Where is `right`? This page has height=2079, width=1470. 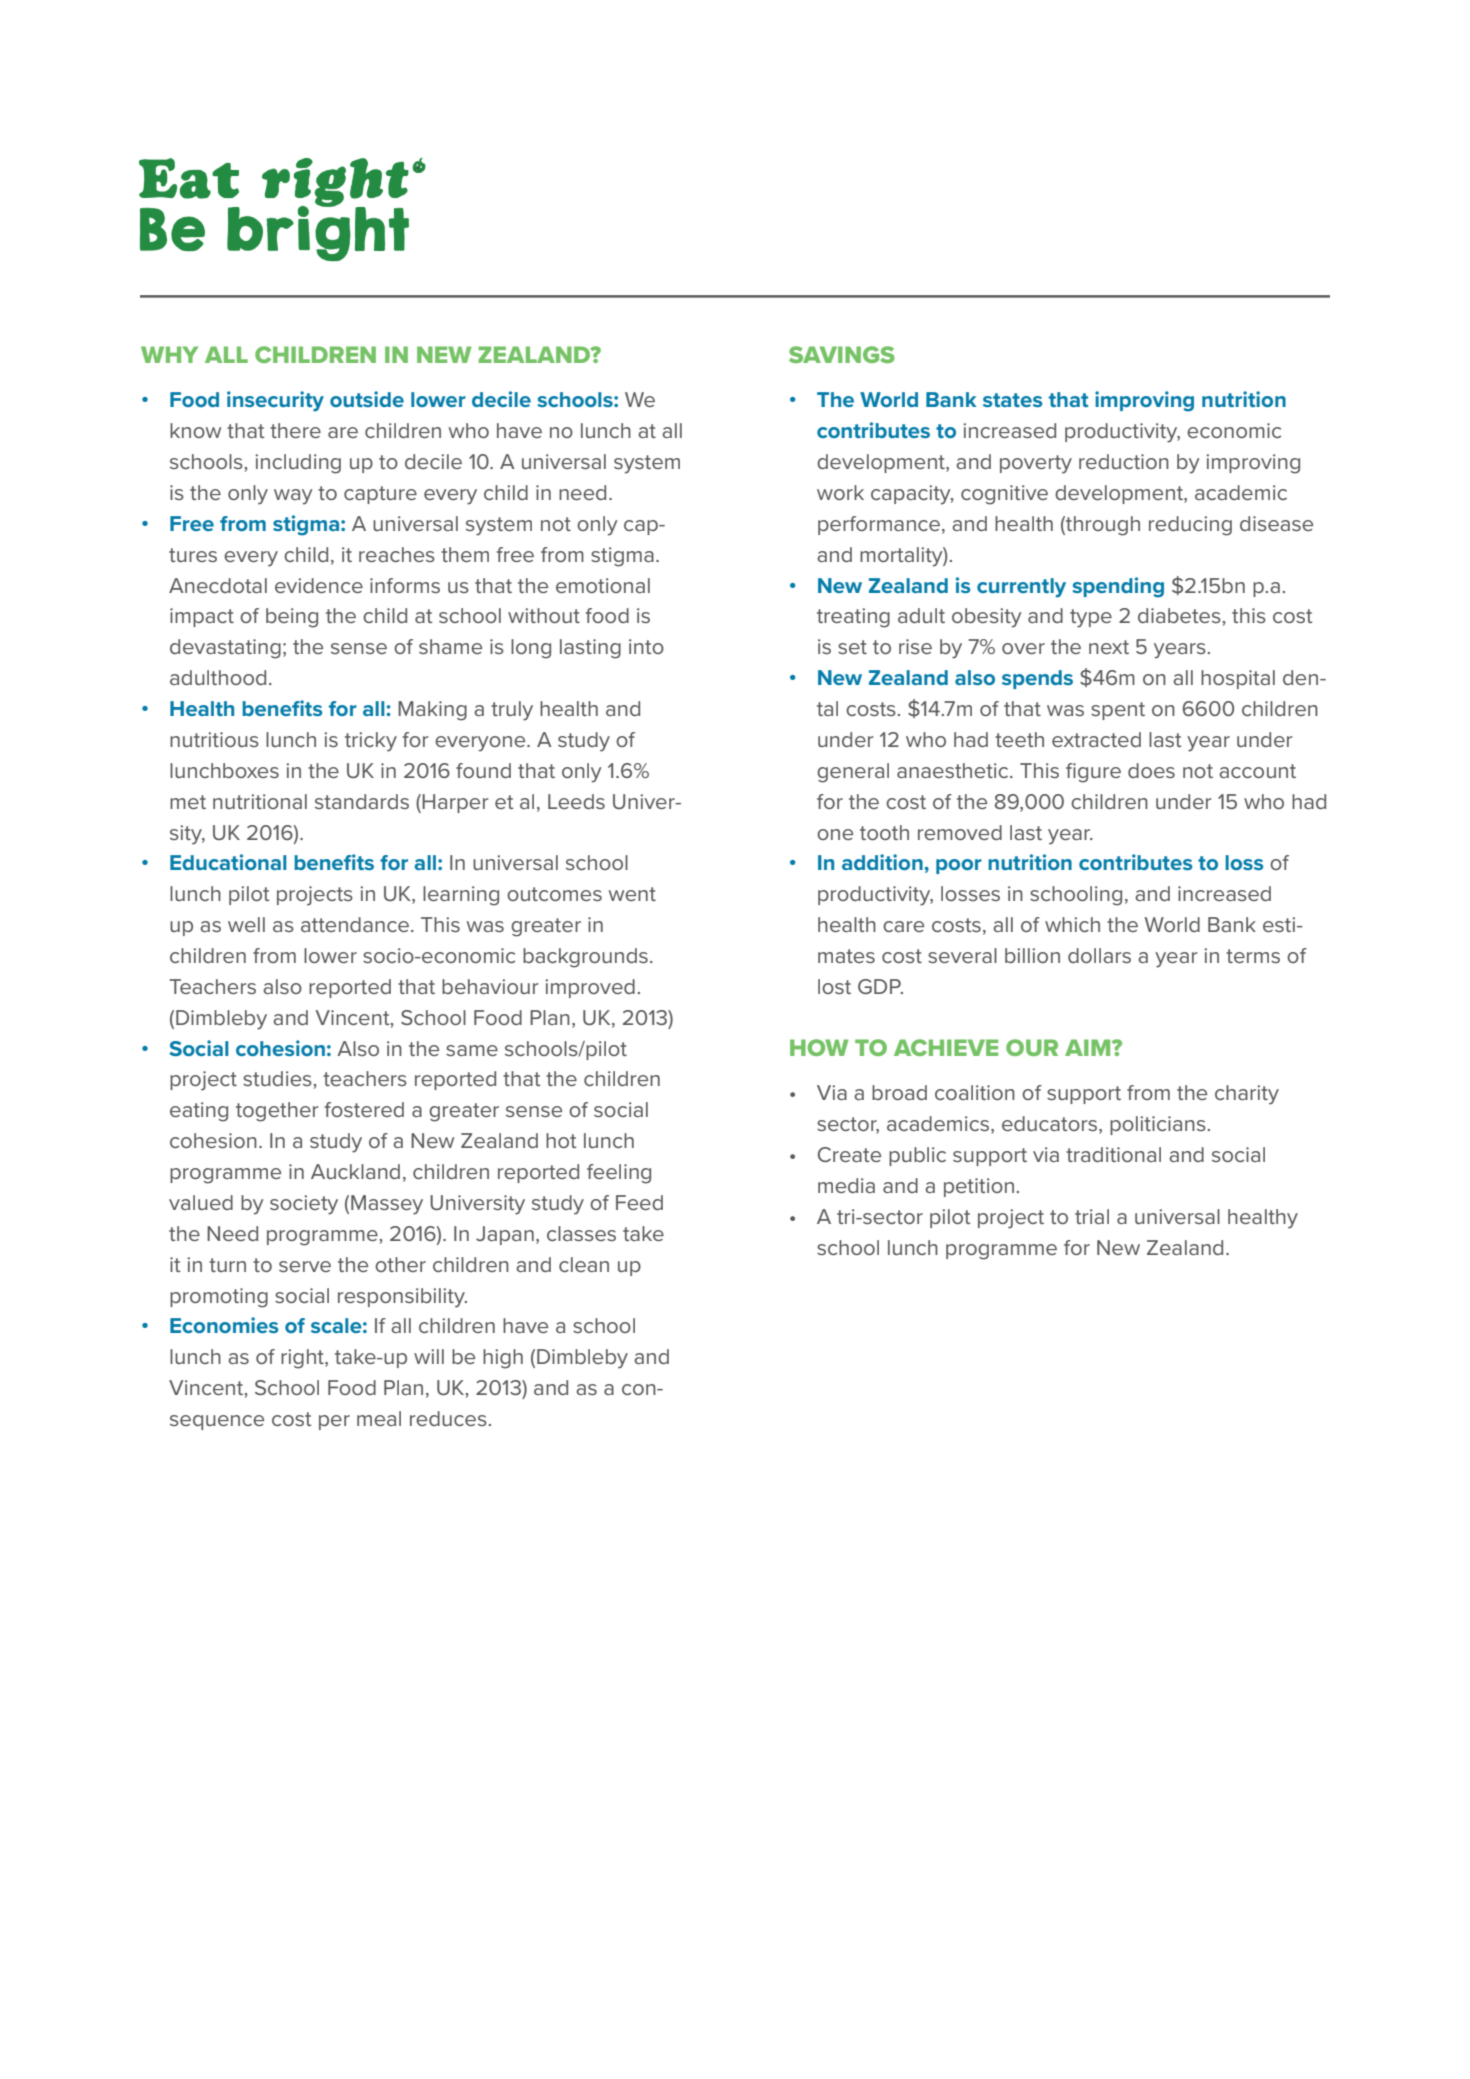
right is located at coordinates (303, 1359).
